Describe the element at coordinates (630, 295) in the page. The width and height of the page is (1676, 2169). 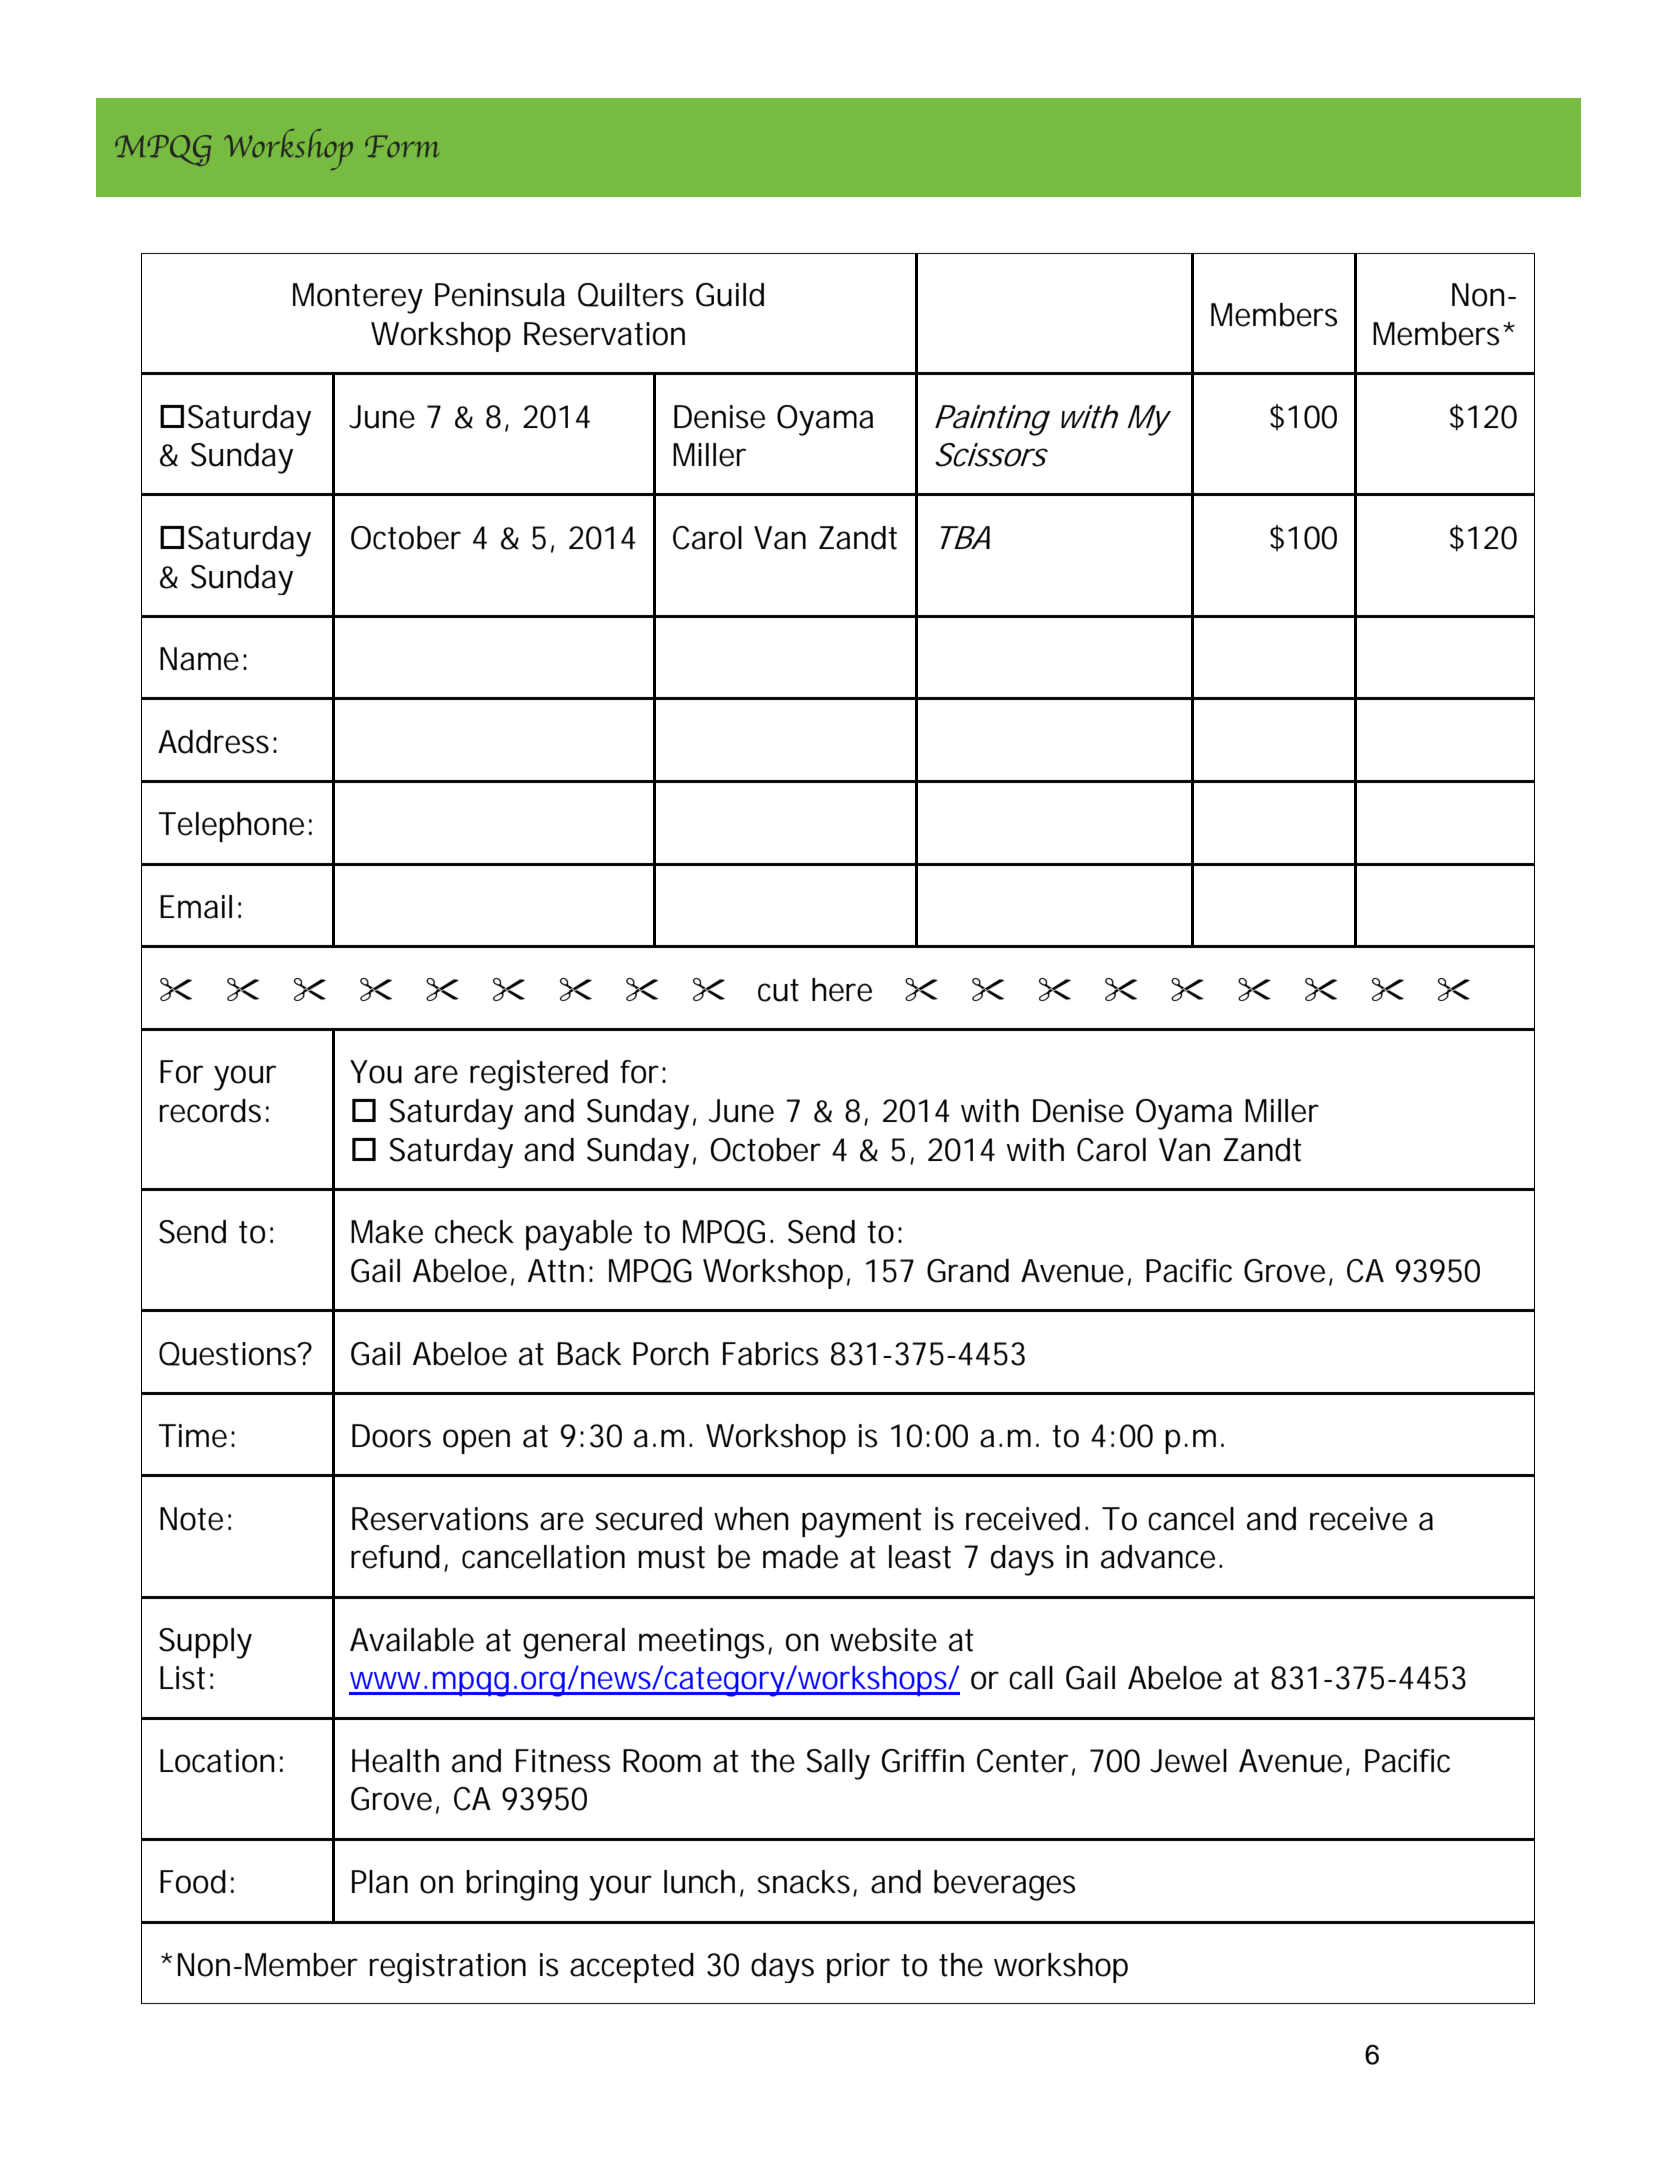
I see `Quilters` at that location.
